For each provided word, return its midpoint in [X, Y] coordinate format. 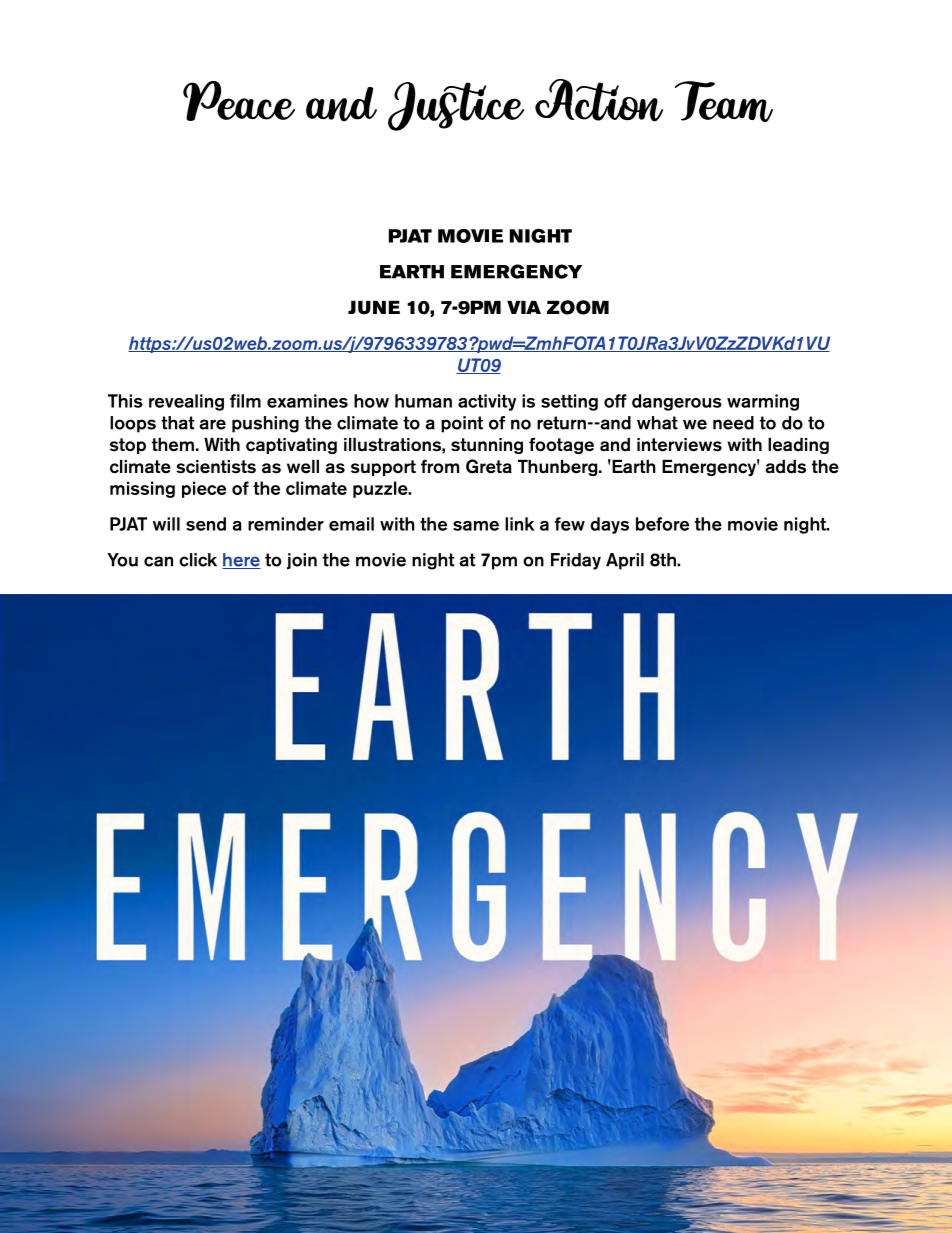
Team [724, 101]
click [198, 560]
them [173, 445]
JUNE [374, 307]
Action [599, 100]
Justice [456, 106]
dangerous [677, 402]
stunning [487, 446]
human [423, 401]
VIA [524, 307]
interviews [679, 445]
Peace [239, 101]
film [245, 401]
